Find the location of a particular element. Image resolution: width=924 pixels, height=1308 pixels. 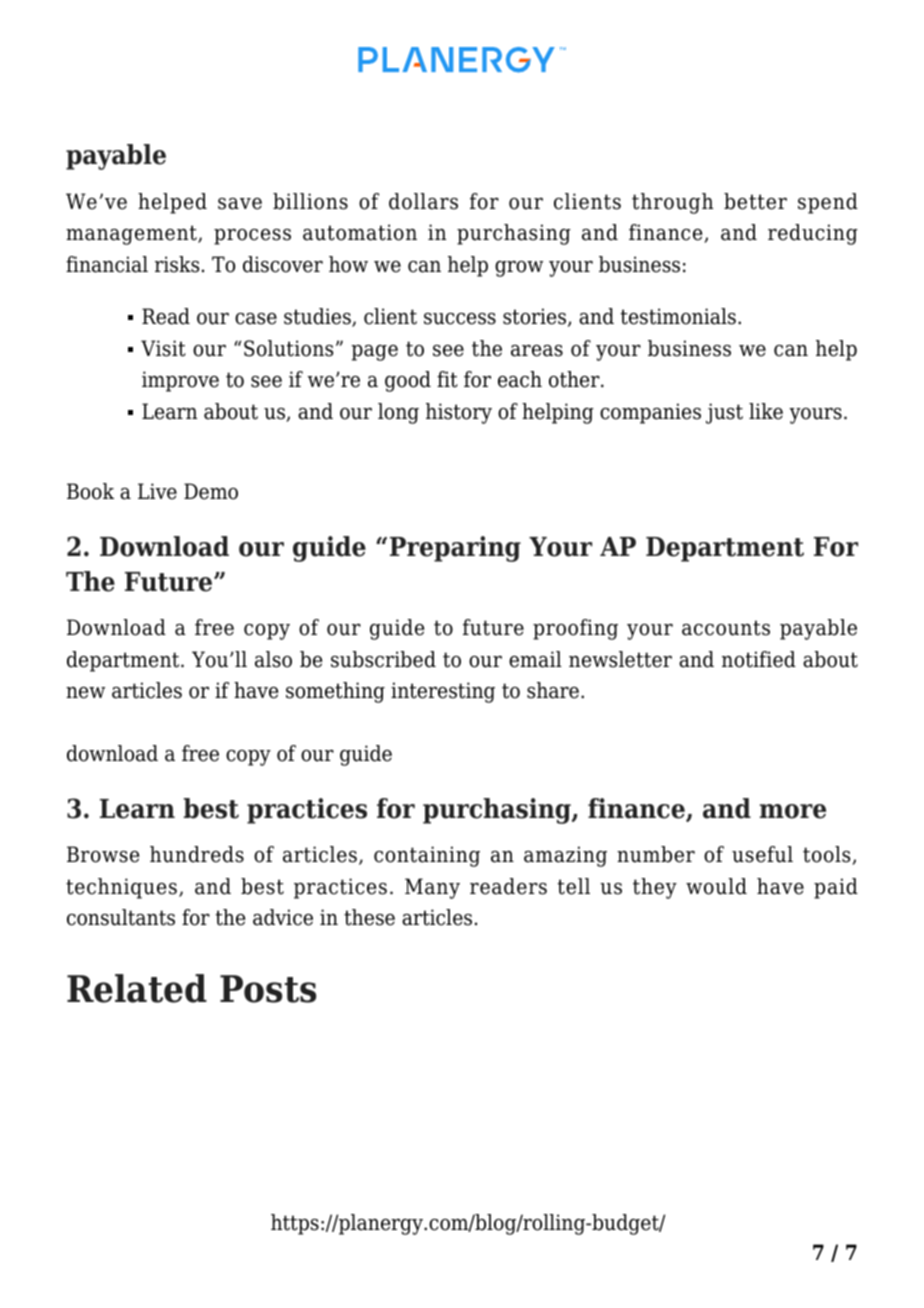

these is located at coordinates (369, 917).
